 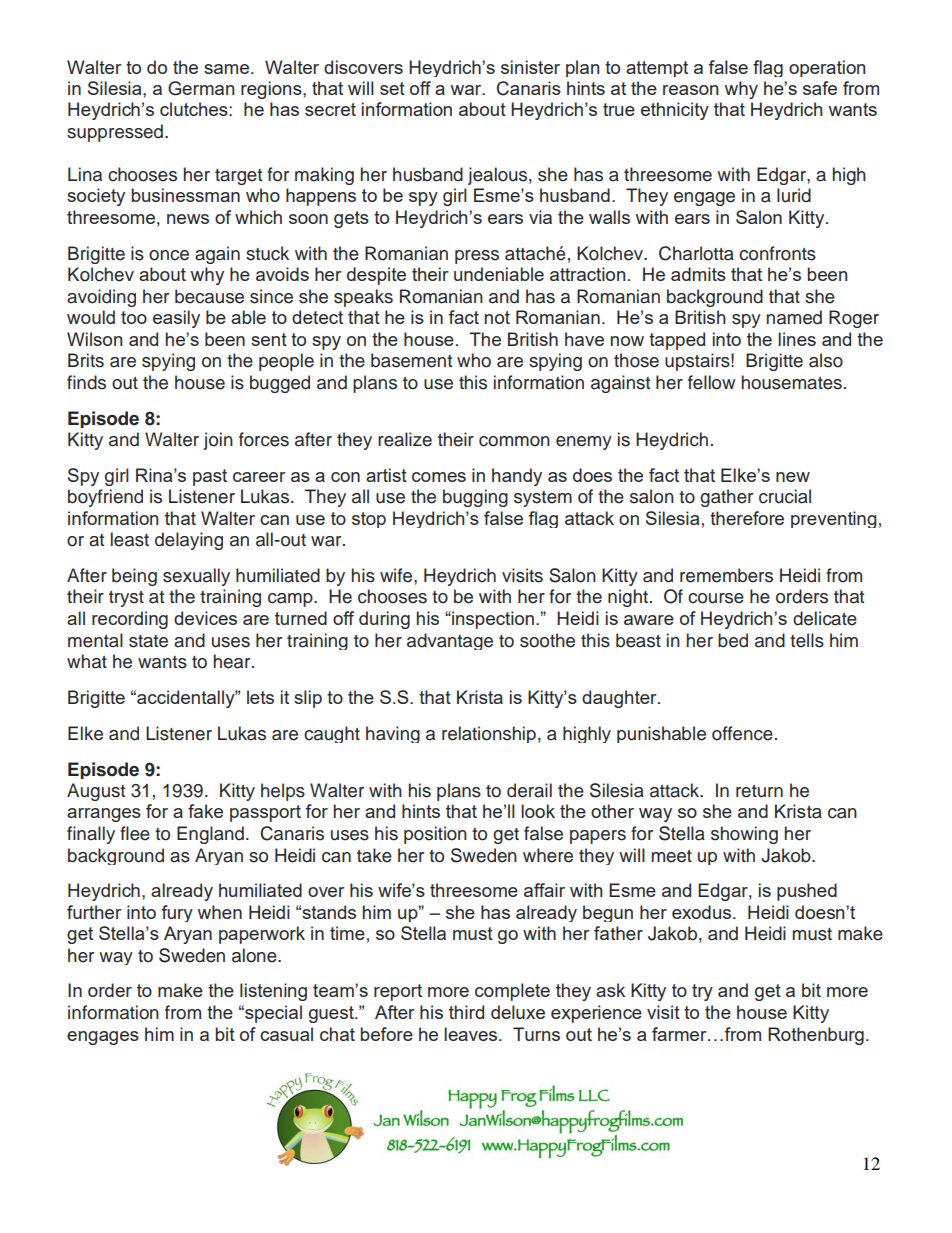 I want to click on named, so click(x=794, y=317).
